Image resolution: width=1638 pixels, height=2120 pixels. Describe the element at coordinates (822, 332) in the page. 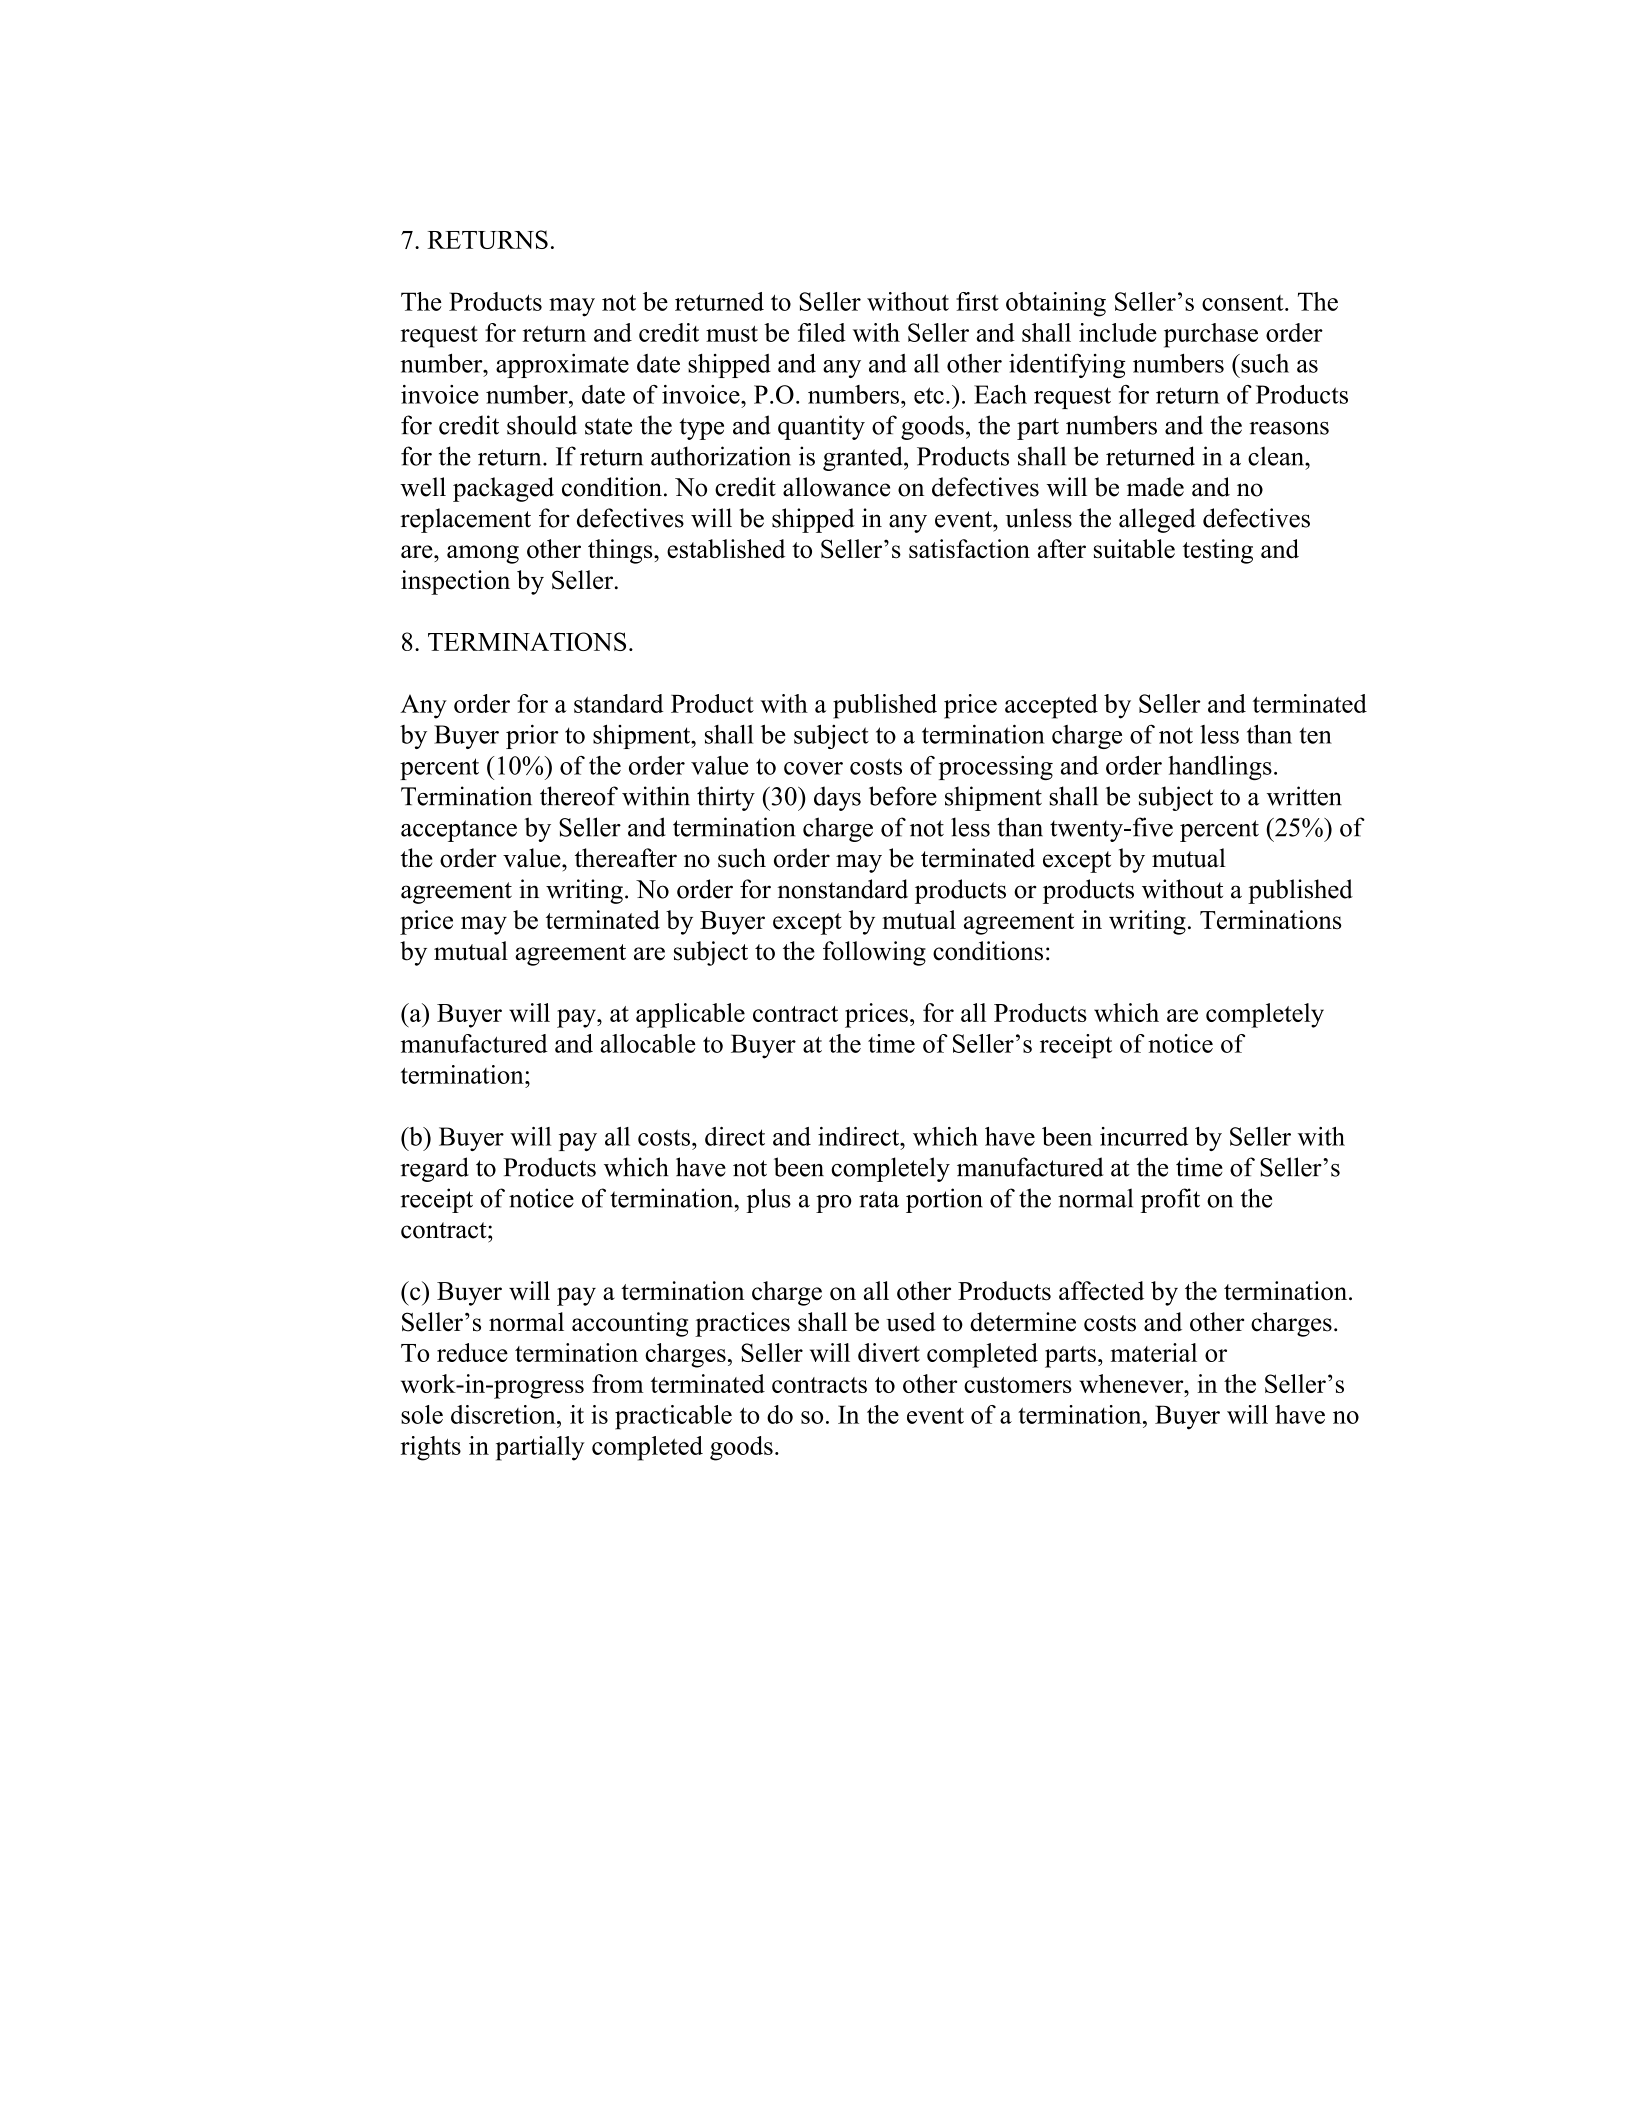

I see `filed` at that location.
